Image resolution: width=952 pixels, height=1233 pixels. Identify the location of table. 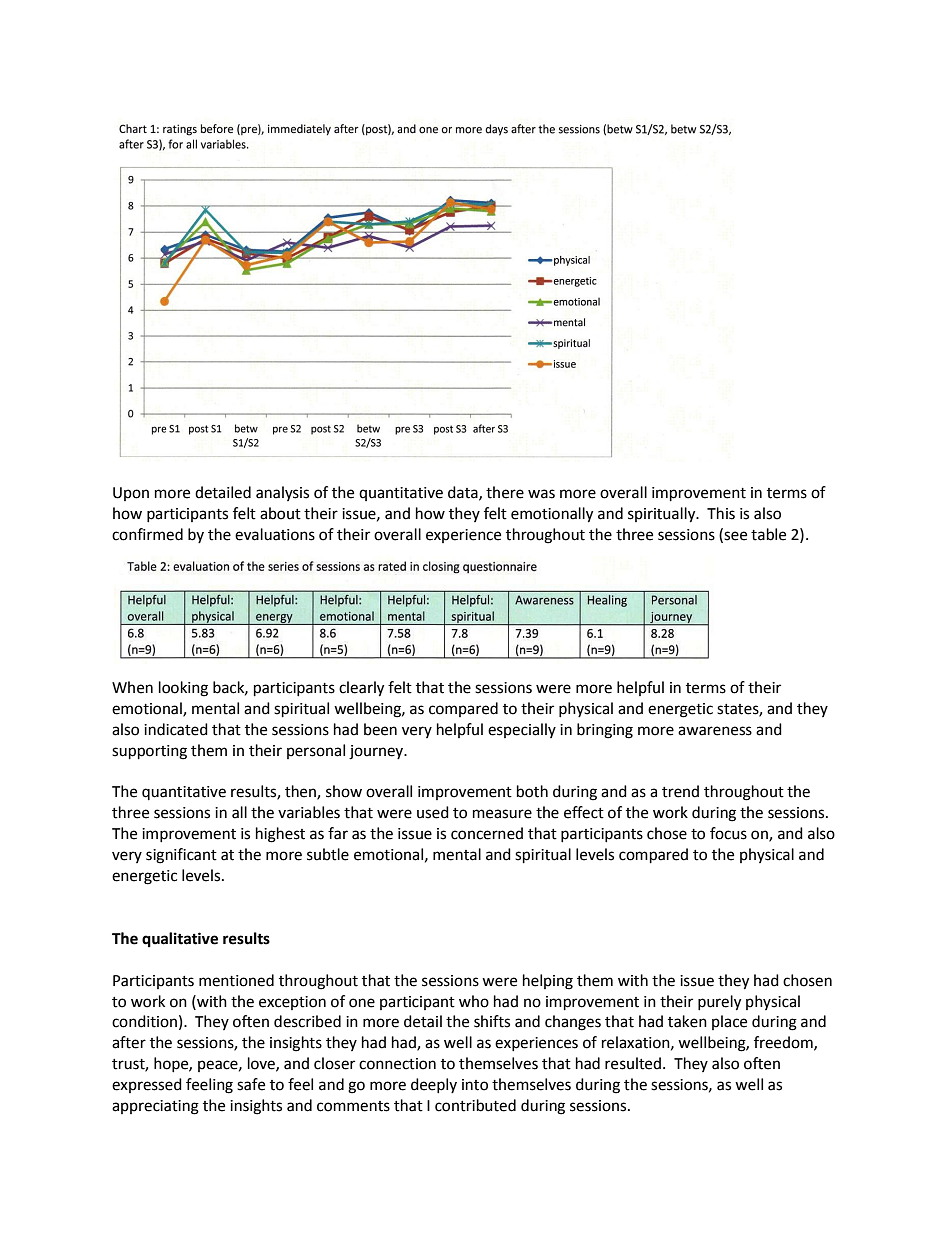
(768, 534).
